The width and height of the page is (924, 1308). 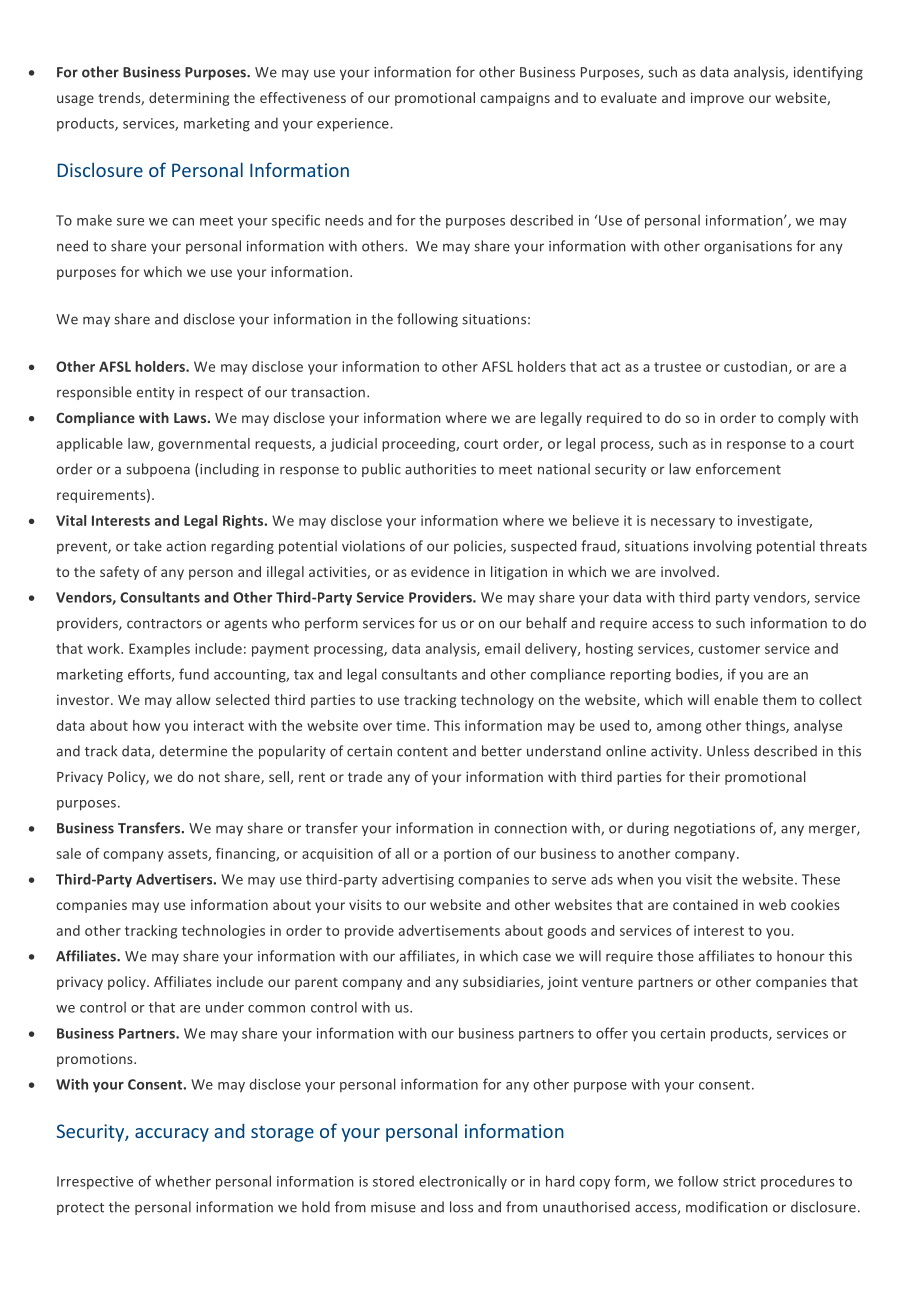 I want to click on email, so click(x=502, y=648).
